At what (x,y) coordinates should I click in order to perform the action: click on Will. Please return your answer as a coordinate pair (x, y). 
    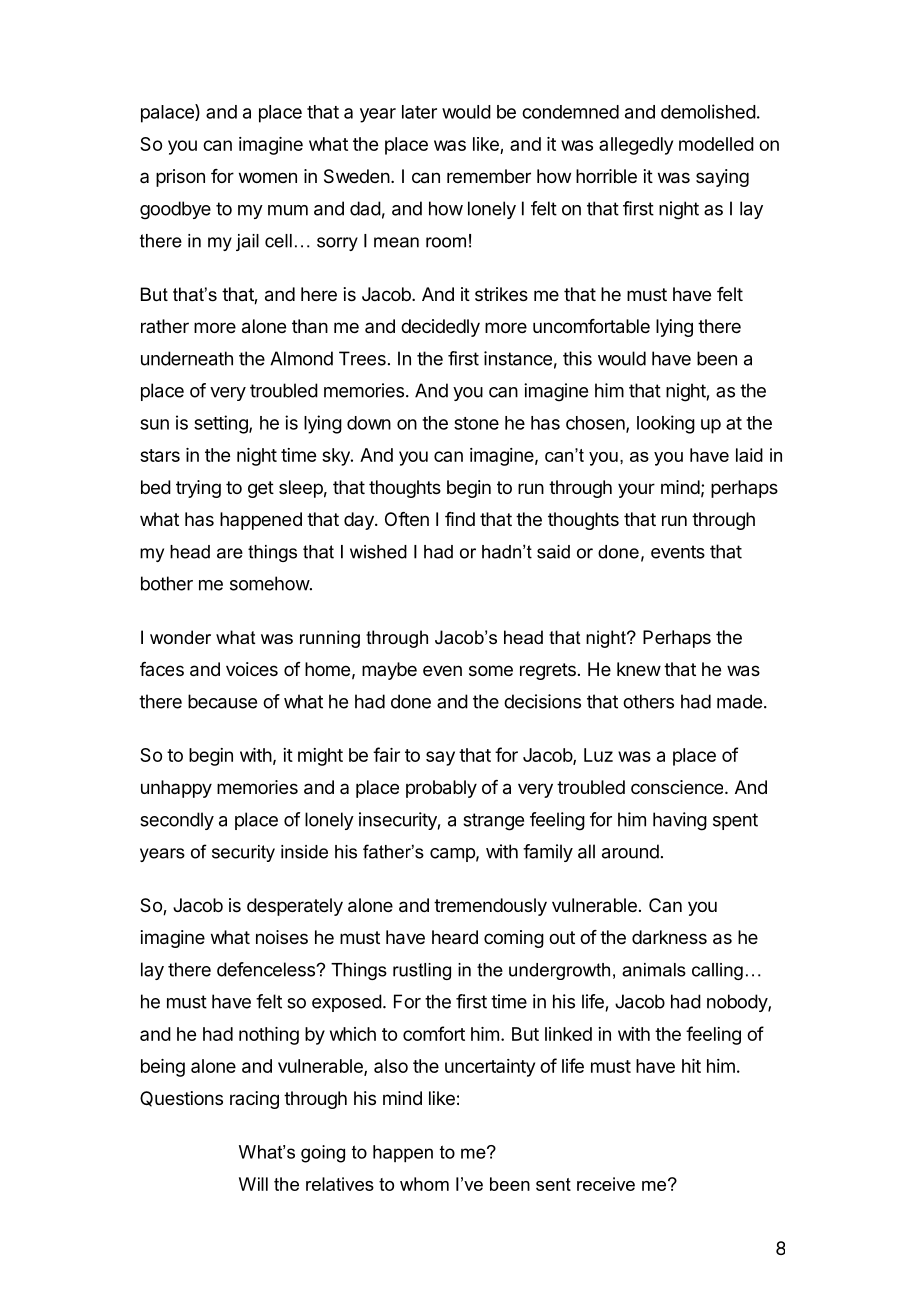
    Looking at the image, I should click on (253, 1184).
